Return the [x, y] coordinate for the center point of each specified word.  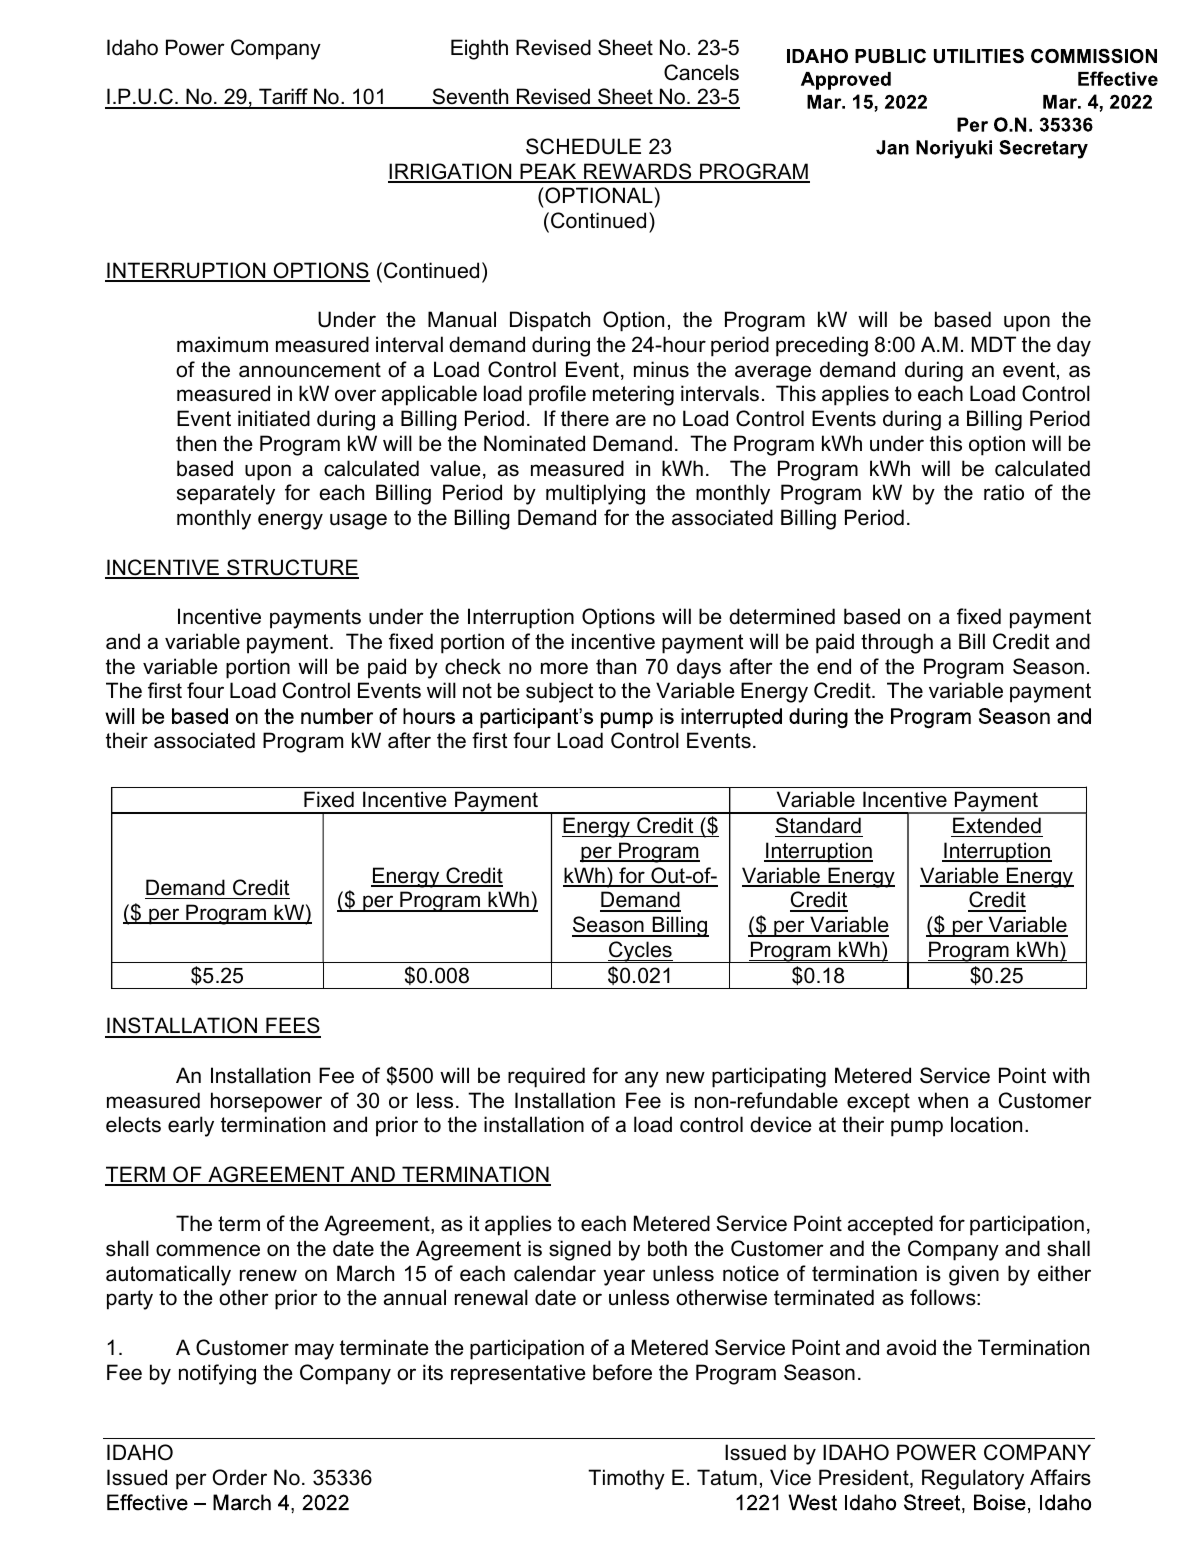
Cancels [701, 72]
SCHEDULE [583, 146]
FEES [292, 1027]
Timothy [626, 1479]
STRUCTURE [292, 568]
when [943, 1100]
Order [239, 1477]
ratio [1004, 492]
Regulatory [973, 1479]
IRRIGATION [451, 172]
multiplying [595, 494]
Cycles [640, 952]
